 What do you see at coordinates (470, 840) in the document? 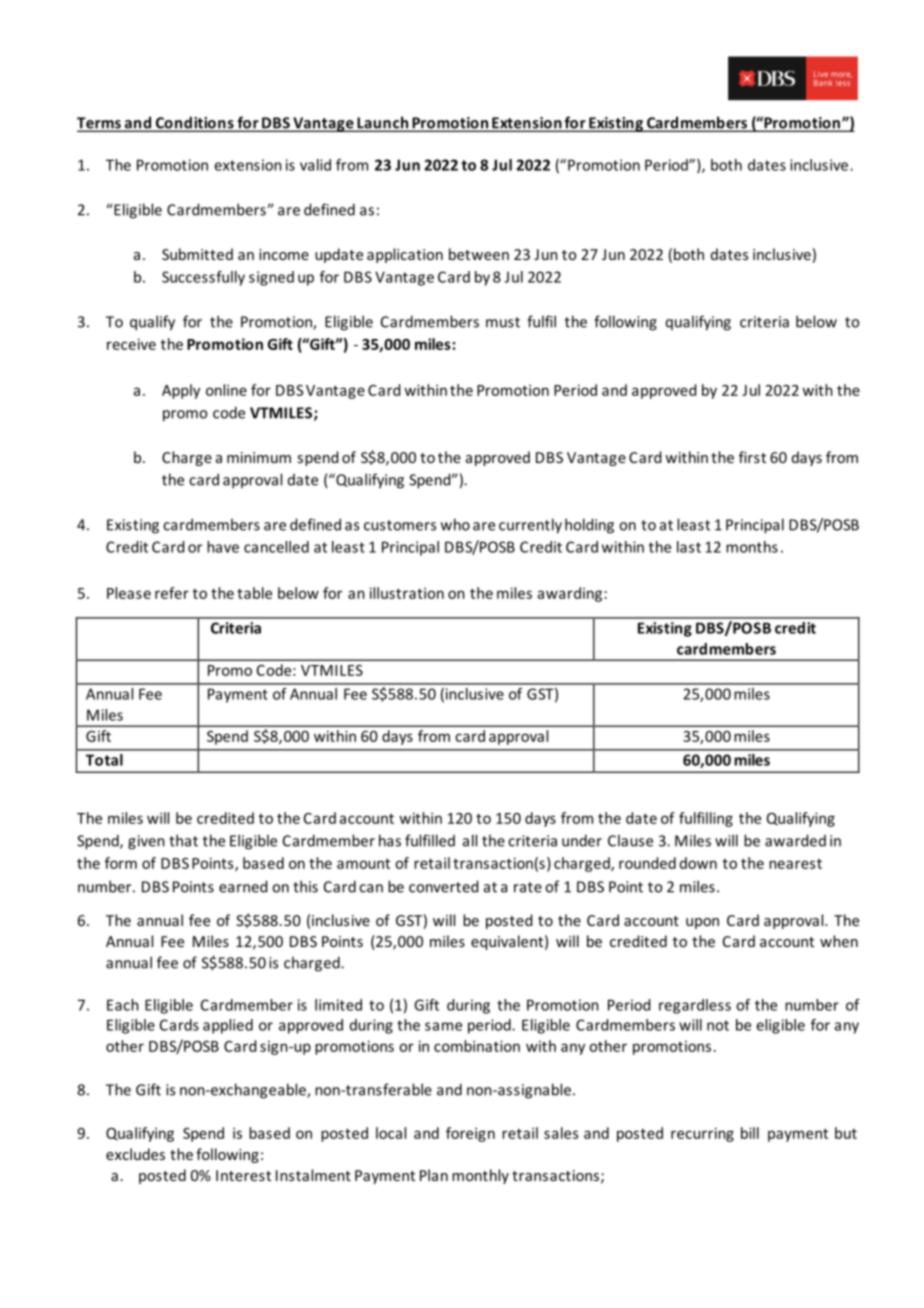
I see `all` at bounding box center [470, 840].
